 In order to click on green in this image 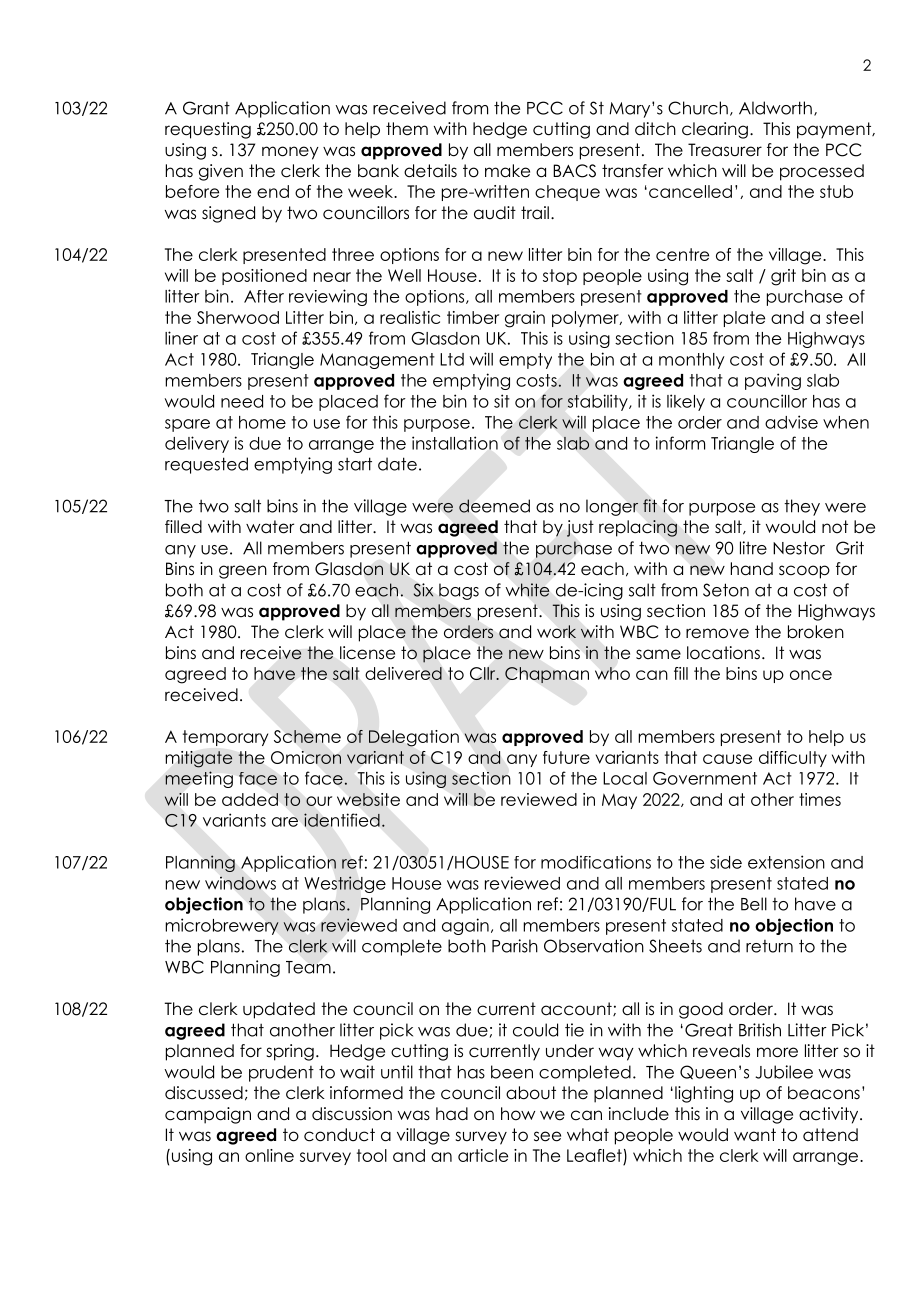, I will do `click(243, 572)`.
